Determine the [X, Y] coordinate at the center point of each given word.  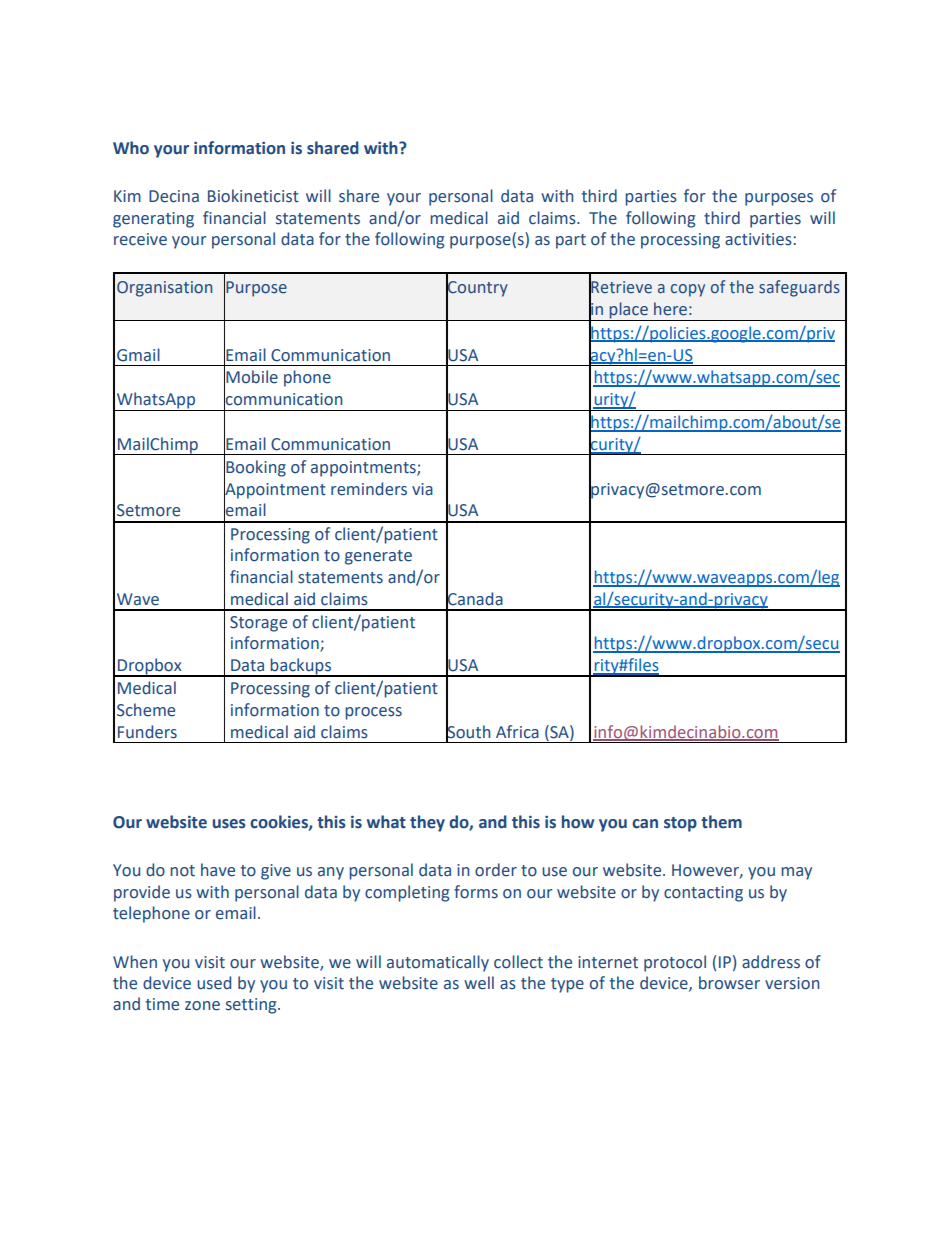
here [670, 309]
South [468, 731]
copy [688, 290]
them [721, 822]
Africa [517, 732]
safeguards [799, 288]
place [628, 311]
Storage [258, 624]
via [422, 489]
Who [131, 148]
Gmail [138, 355]
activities [759, 239]
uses [229, 824]
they [427, 823]
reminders [369, 489]
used [214, 983]
